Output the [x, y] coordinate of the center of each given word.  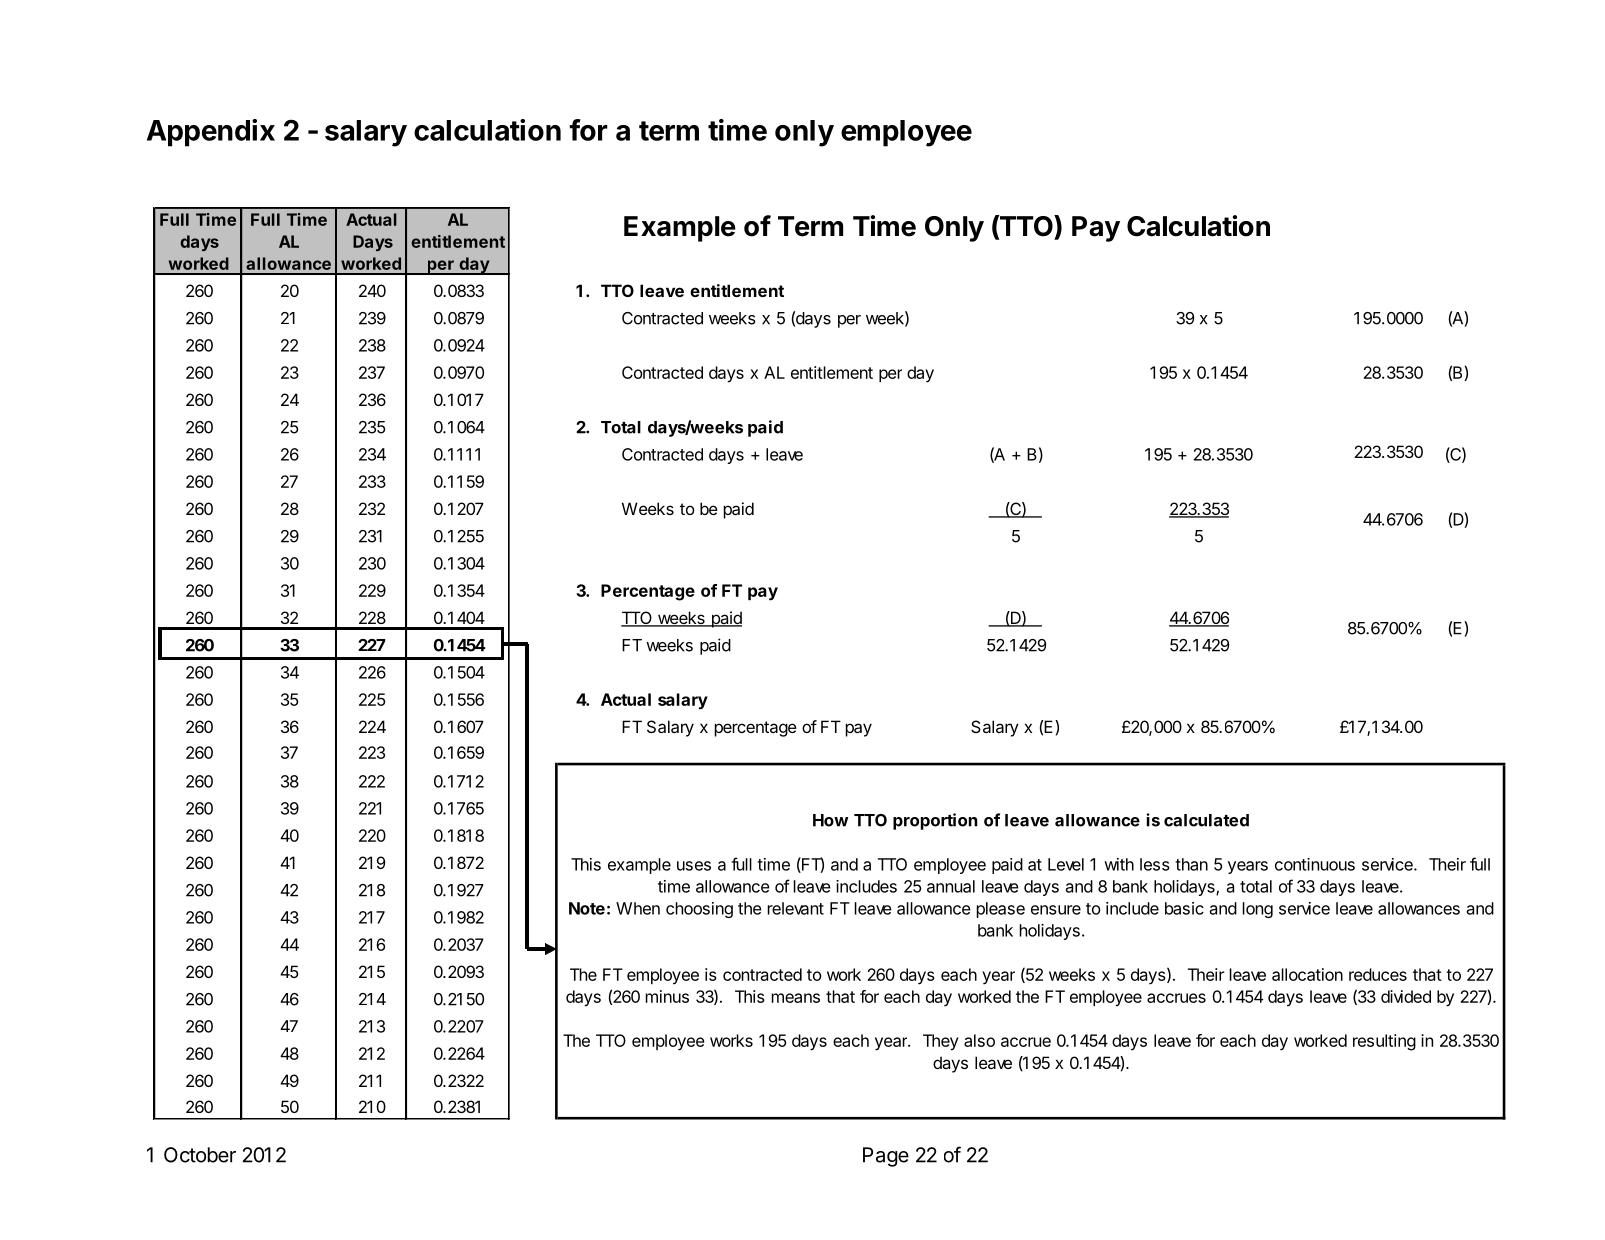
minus [667, 996]
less [1155, 864]
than [1191, 864]
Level [1066, 864]
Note [587, 908]
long [1257, 910]
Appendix [211, 133]
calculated [1206, 820]
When [638, 908]
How [831, 820]
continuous [1315, 864]
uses [694, 866]
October [200, 1155]
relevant [795, 908]
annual [951, 886]
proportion [935, 821]
